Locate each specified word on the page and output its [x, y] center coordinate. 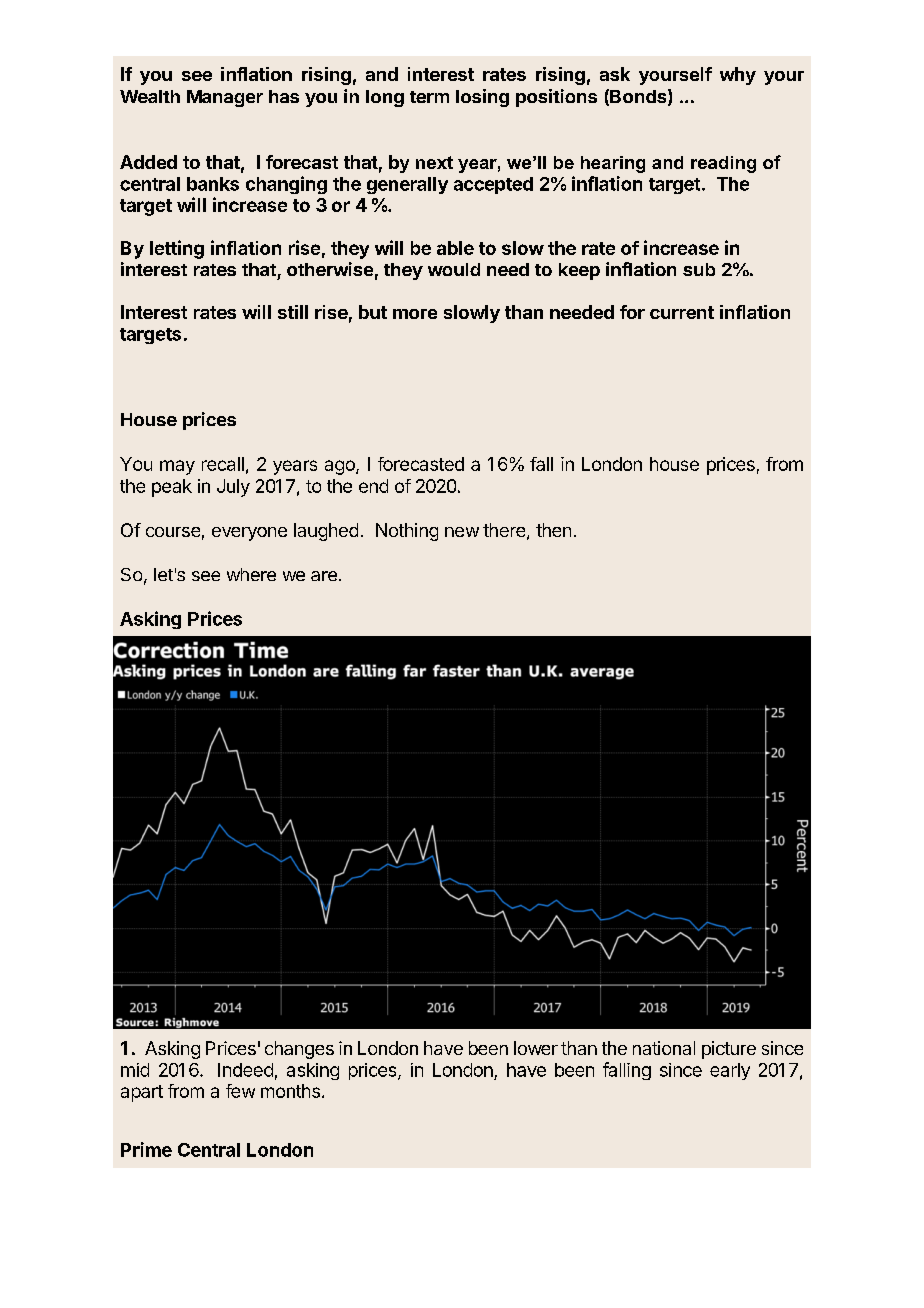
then [553, 530]
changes [299, 1050]
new [462, 532]
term [429, 97]
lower [536, 1048]
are [324, 576]
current [682, 312]
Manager [225, 98]
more [415, 314]
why [738, 76]
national [664, 1048]
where [251, 574]
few [240, 1091]
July [233, 488]
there [504, 530]
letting [177, 249]
